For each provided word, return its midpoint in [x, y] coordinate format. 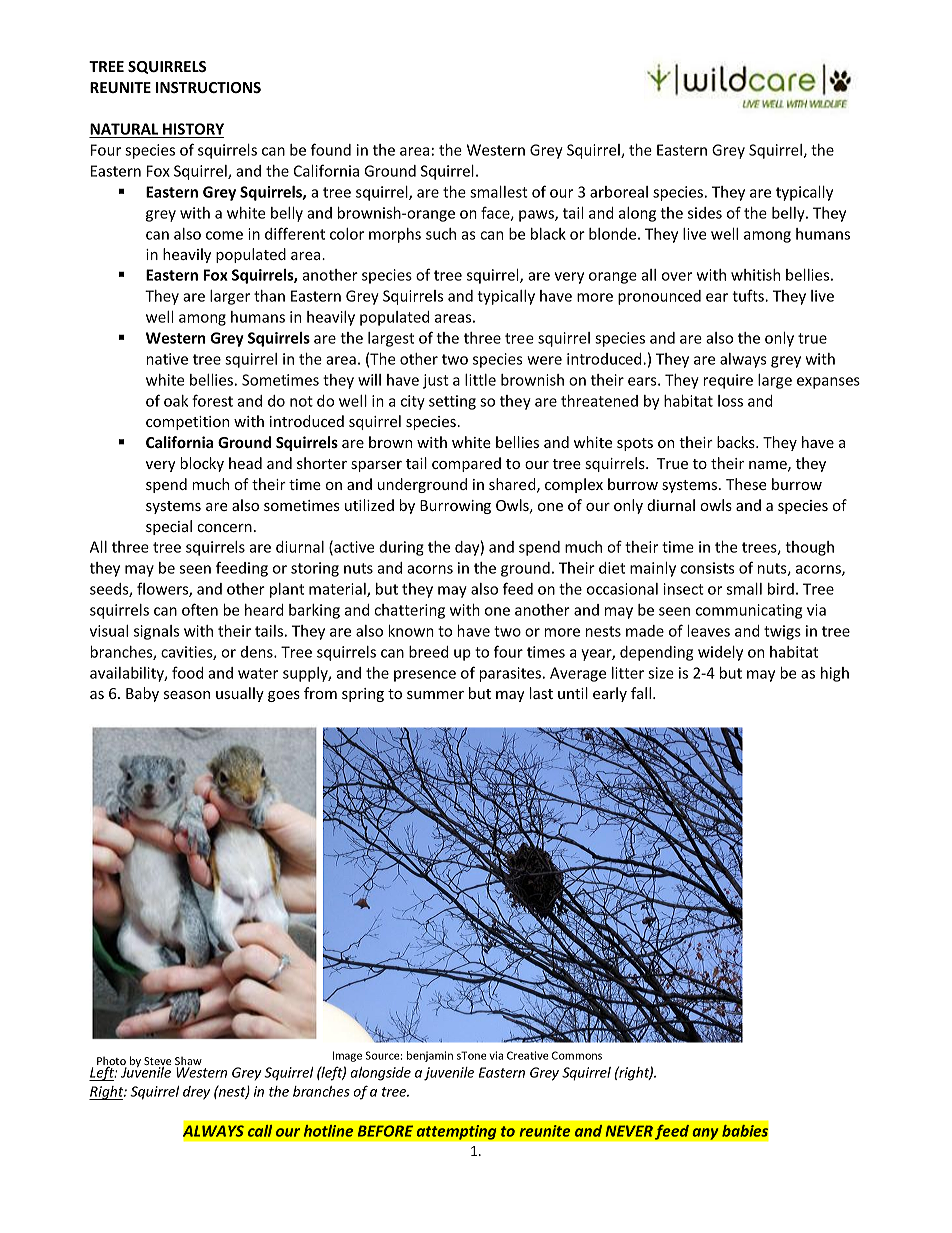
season [187, 695]
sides [705, 213]
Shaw [188, 1062]
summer [435, 695]
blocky [202, 464]
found [331, 149]
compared [466, 464]
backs [737, 442]
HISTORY [192, 130]
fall [642, 693]
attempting [456, 1132]
